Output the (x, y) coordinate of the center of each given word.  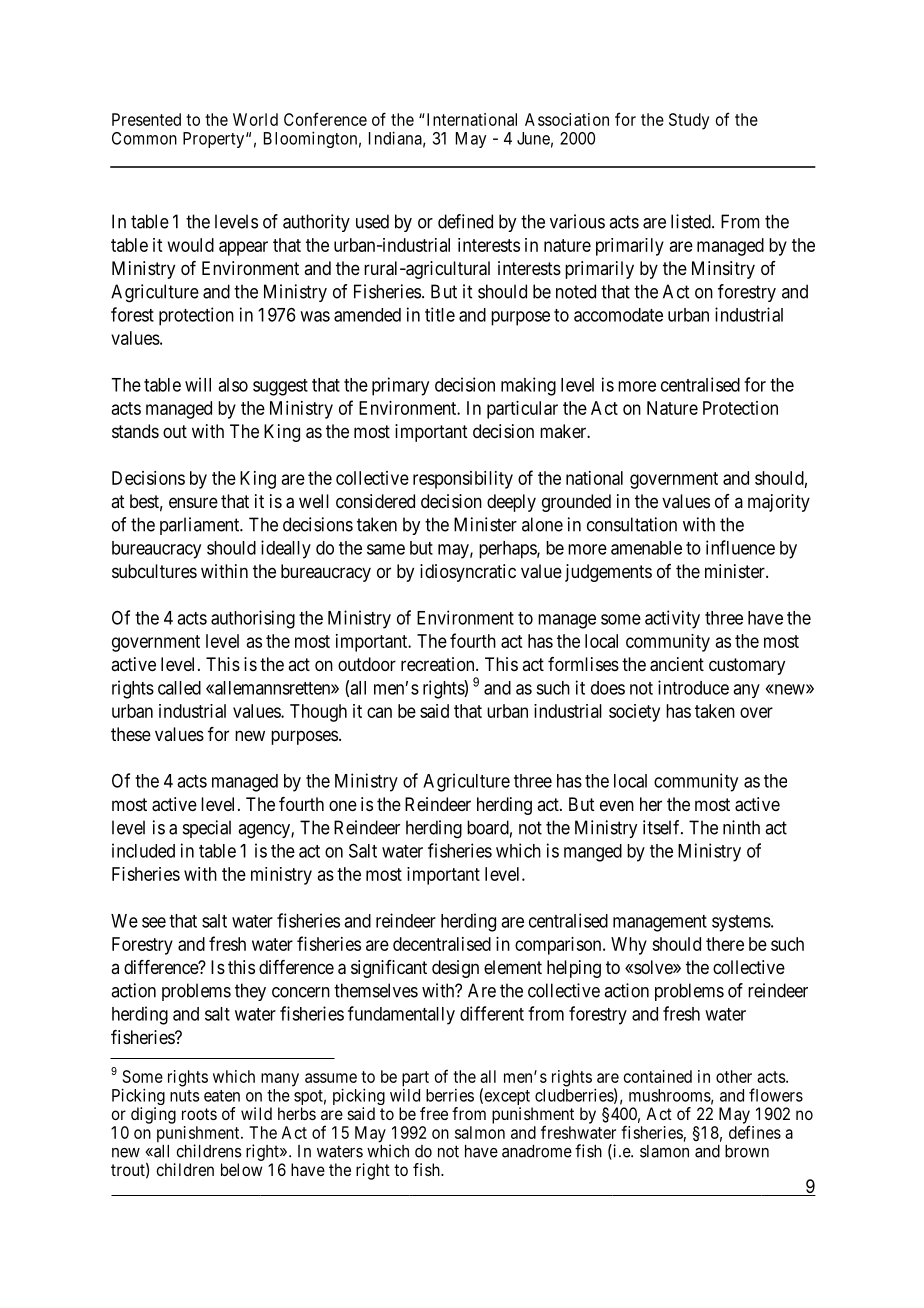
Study (689, 121)
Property (215, 140)
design (455, 969)
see (154, 922)
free (434, 1113)
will (198, 384)
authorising (253, 619)
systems (741, 923)
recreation (439, 664)
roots (199, 1114)
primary (400, 386)
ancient (677, 664)
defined (465, 221)
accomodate (618, 315)
